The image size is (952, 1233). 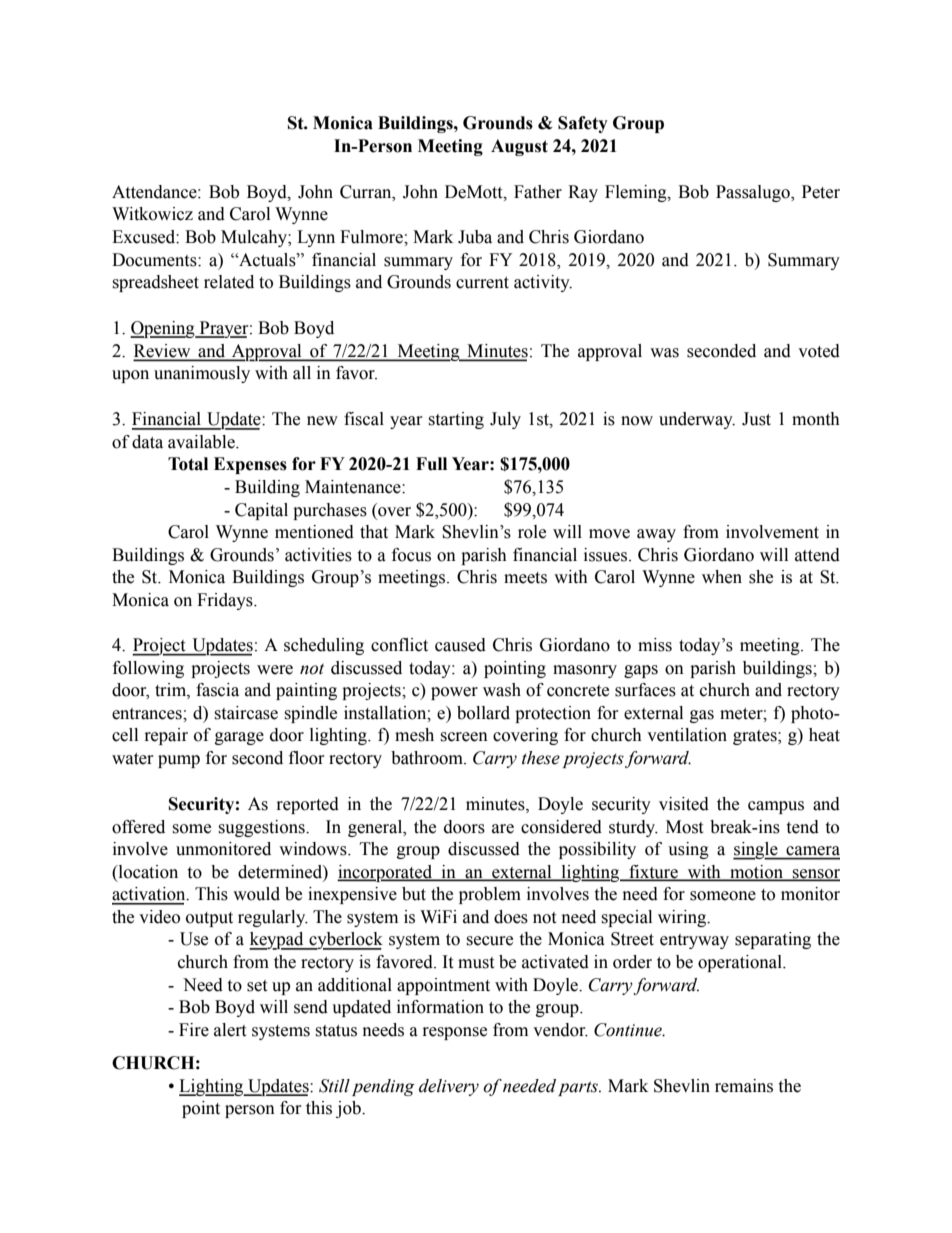 I want to click on when, so click(x=722, y=577).
